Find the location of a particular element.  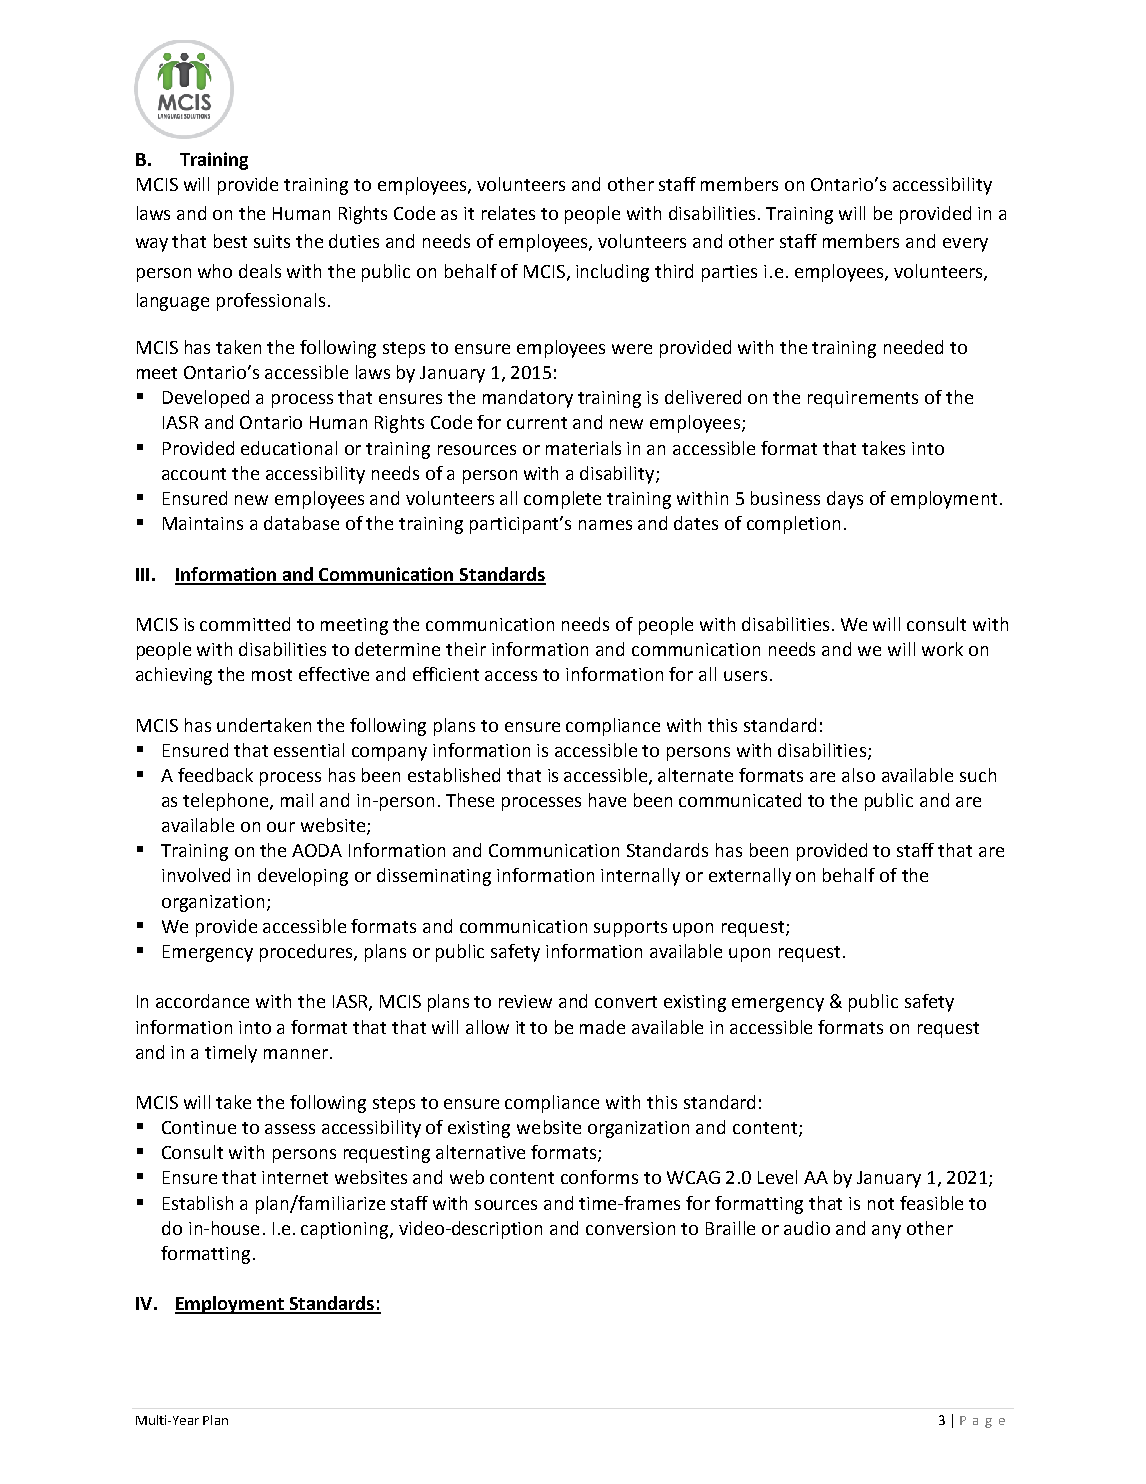

including is located at coordinates (612, 273).
